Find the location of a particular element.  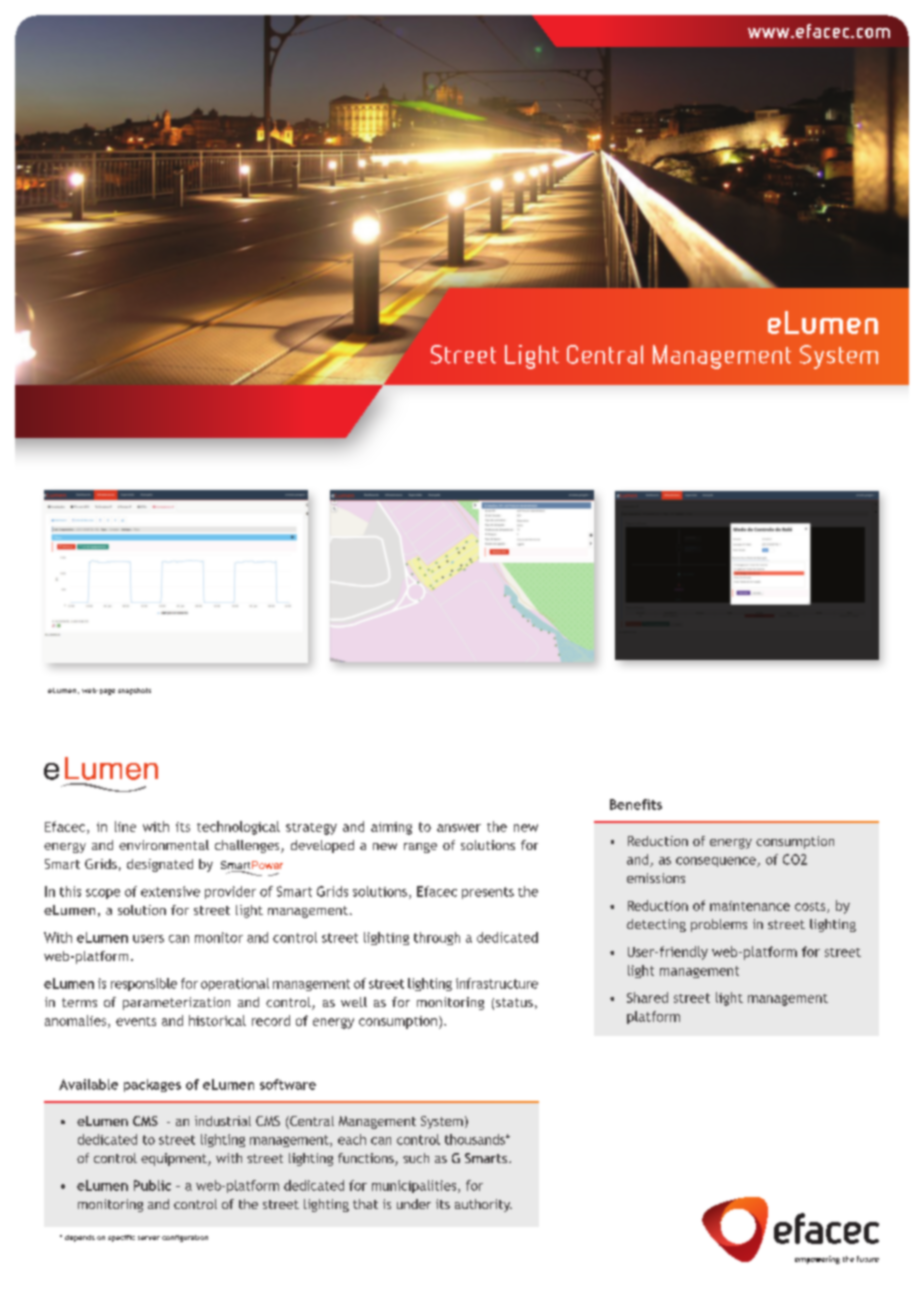

server is located at coordinates (149, 1238).
